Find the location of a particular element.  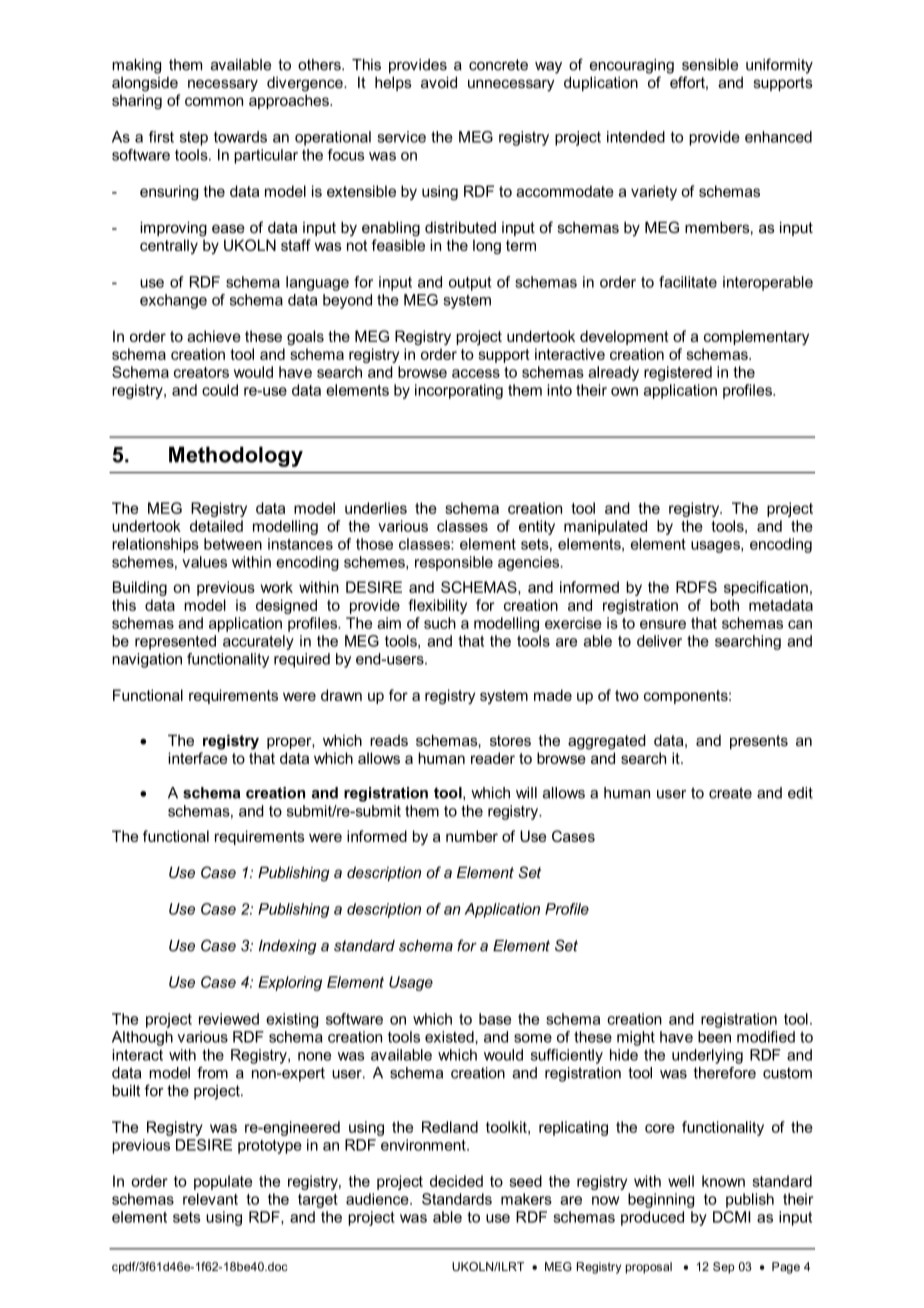

number is located at coordinates (472, 836).
